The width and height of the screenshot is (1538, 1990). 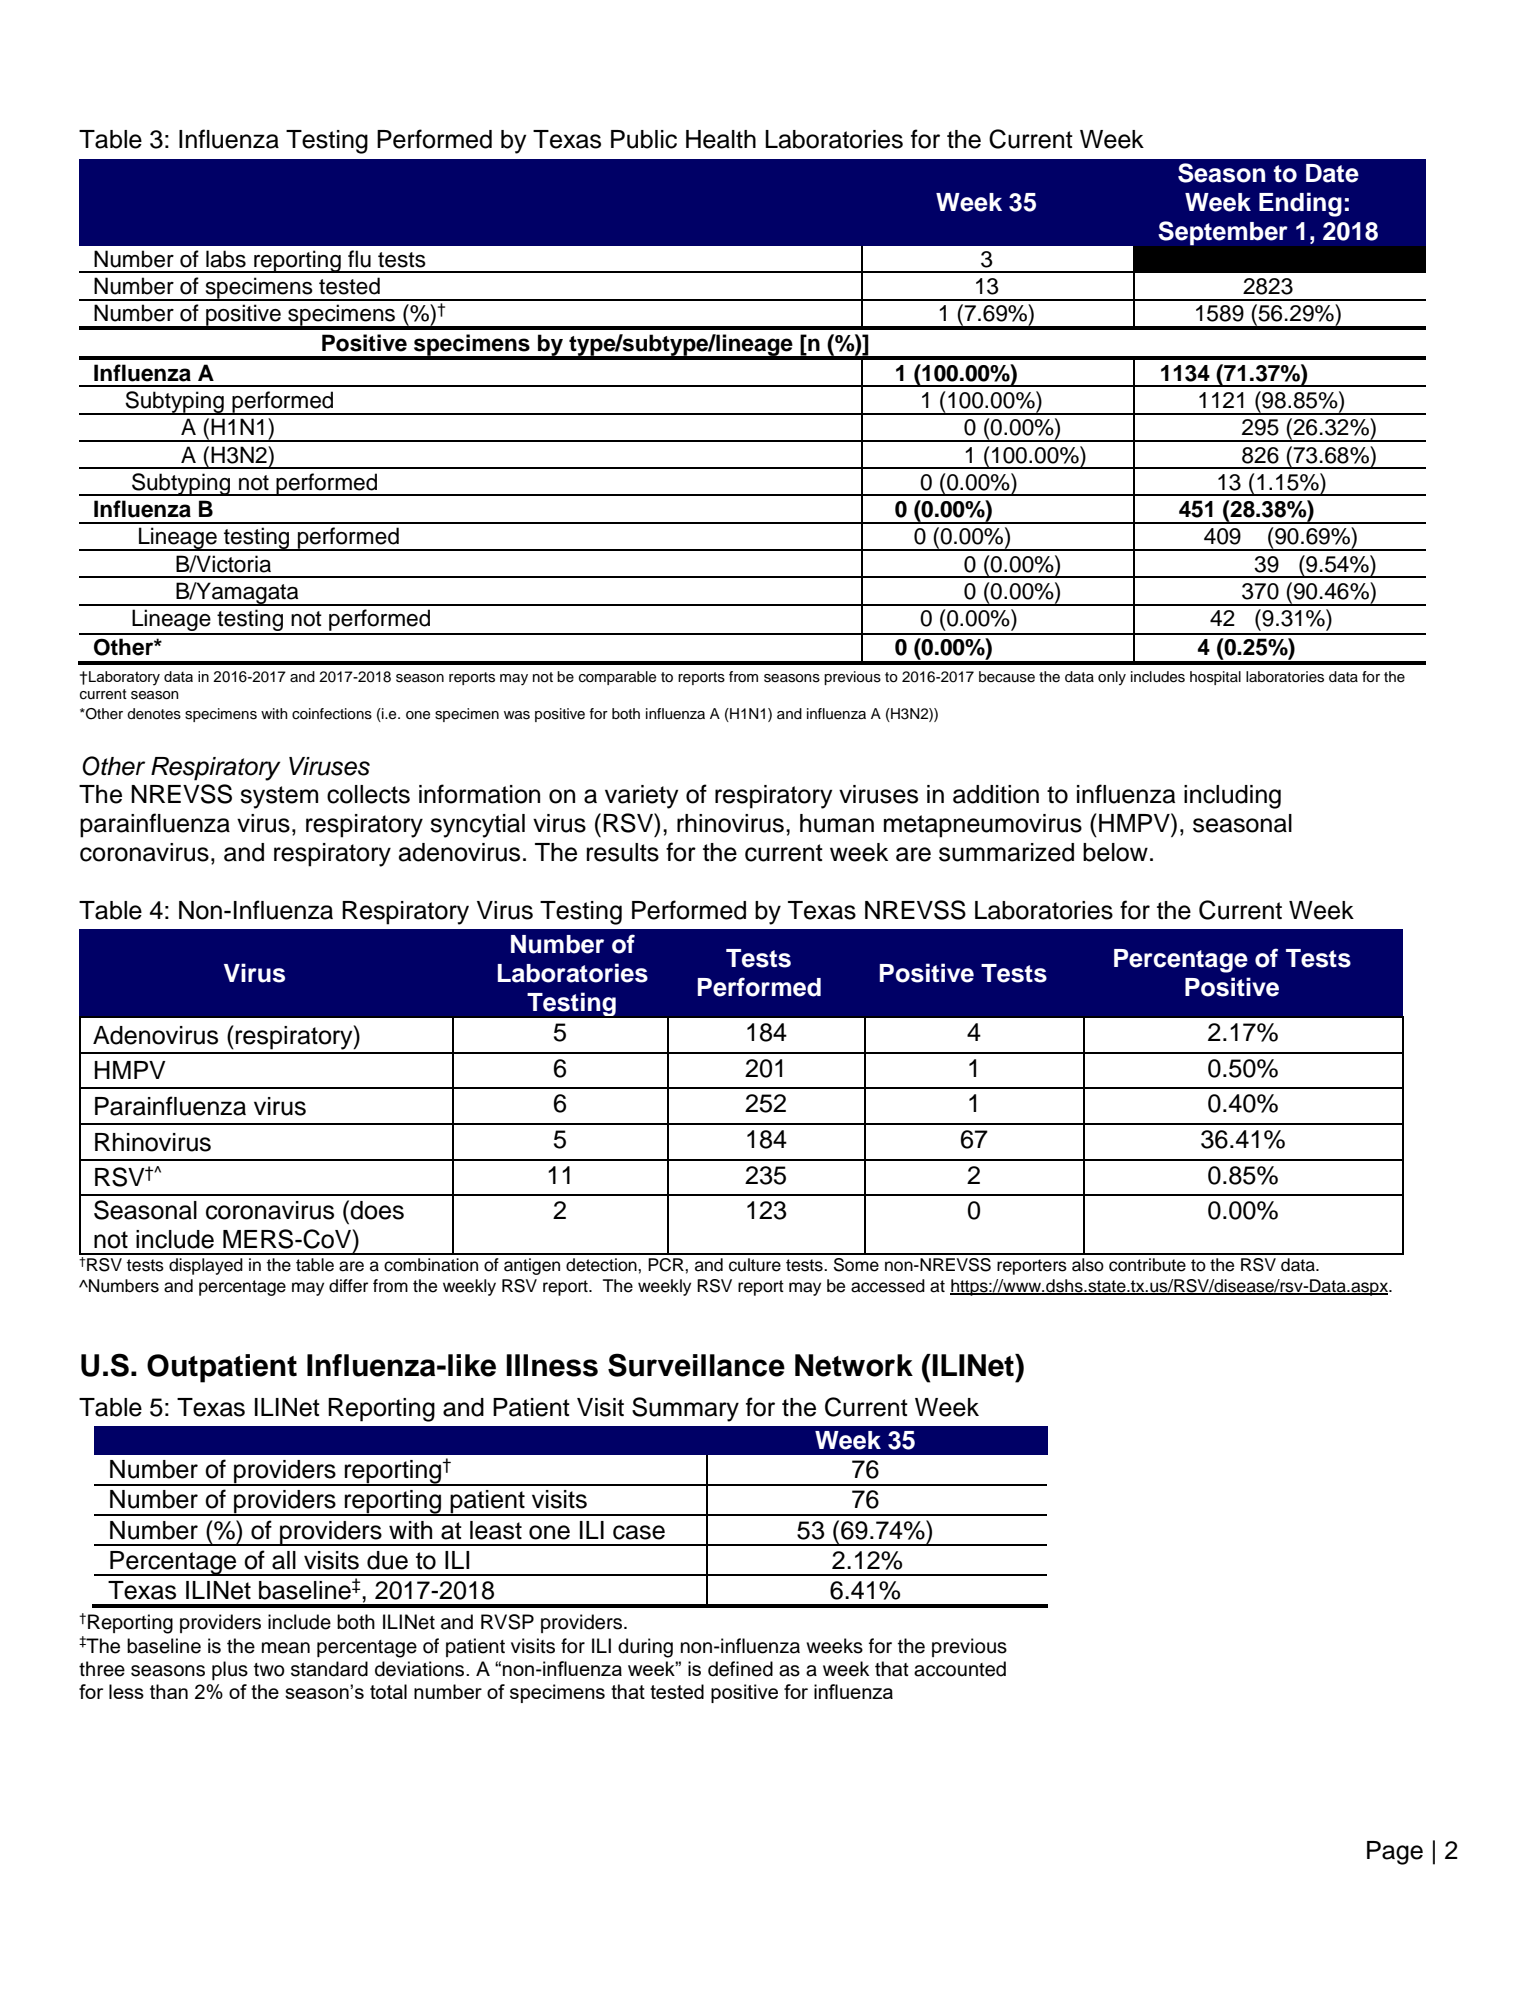 What do you see at coordinates (1147, 1265) in the screenshot?
I see `contribute` at bounding box center [1147, 1265].
